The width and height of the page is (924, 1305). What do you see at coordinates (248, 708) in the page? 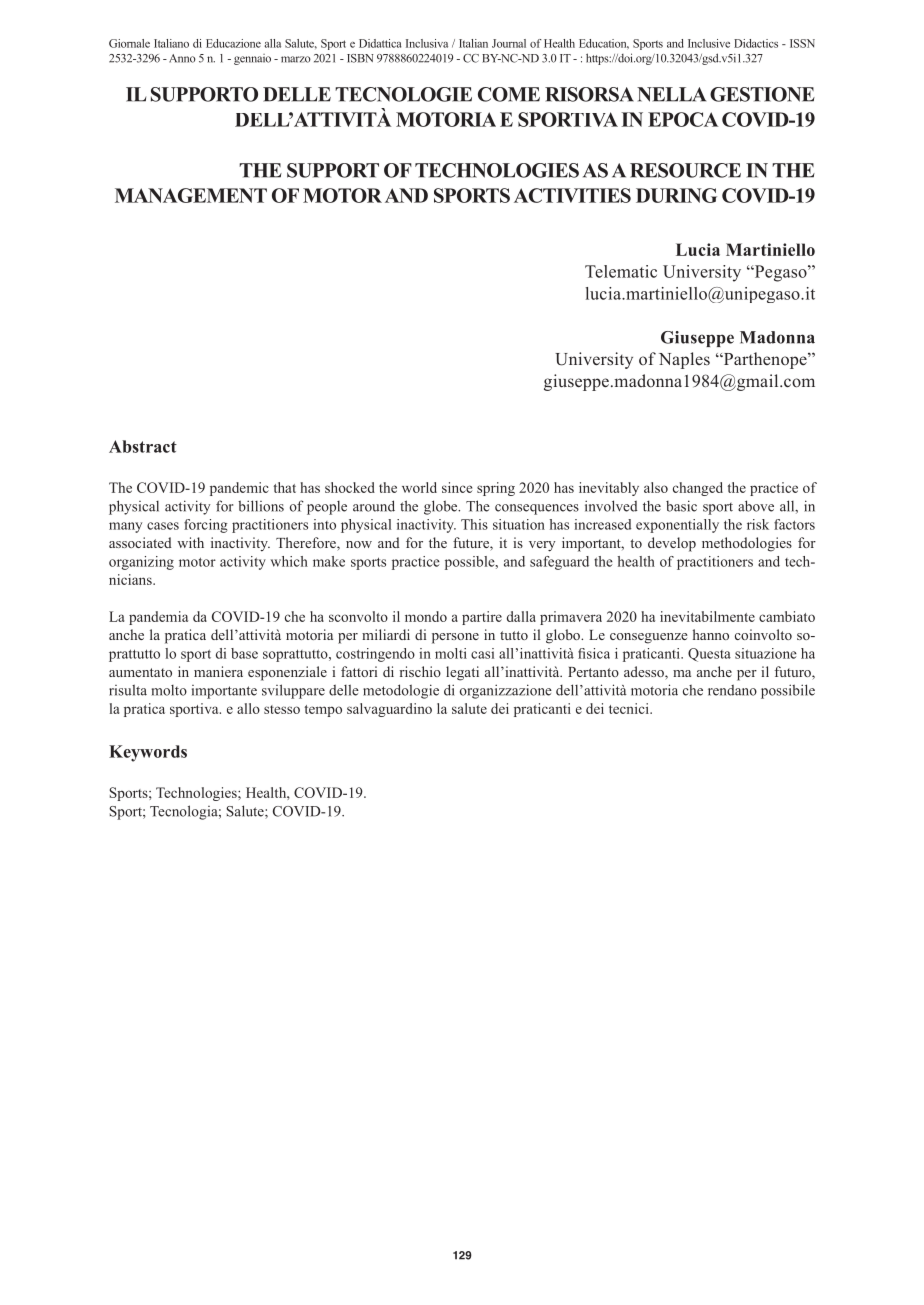
I see `allo` at bounding box center [248, 708].
